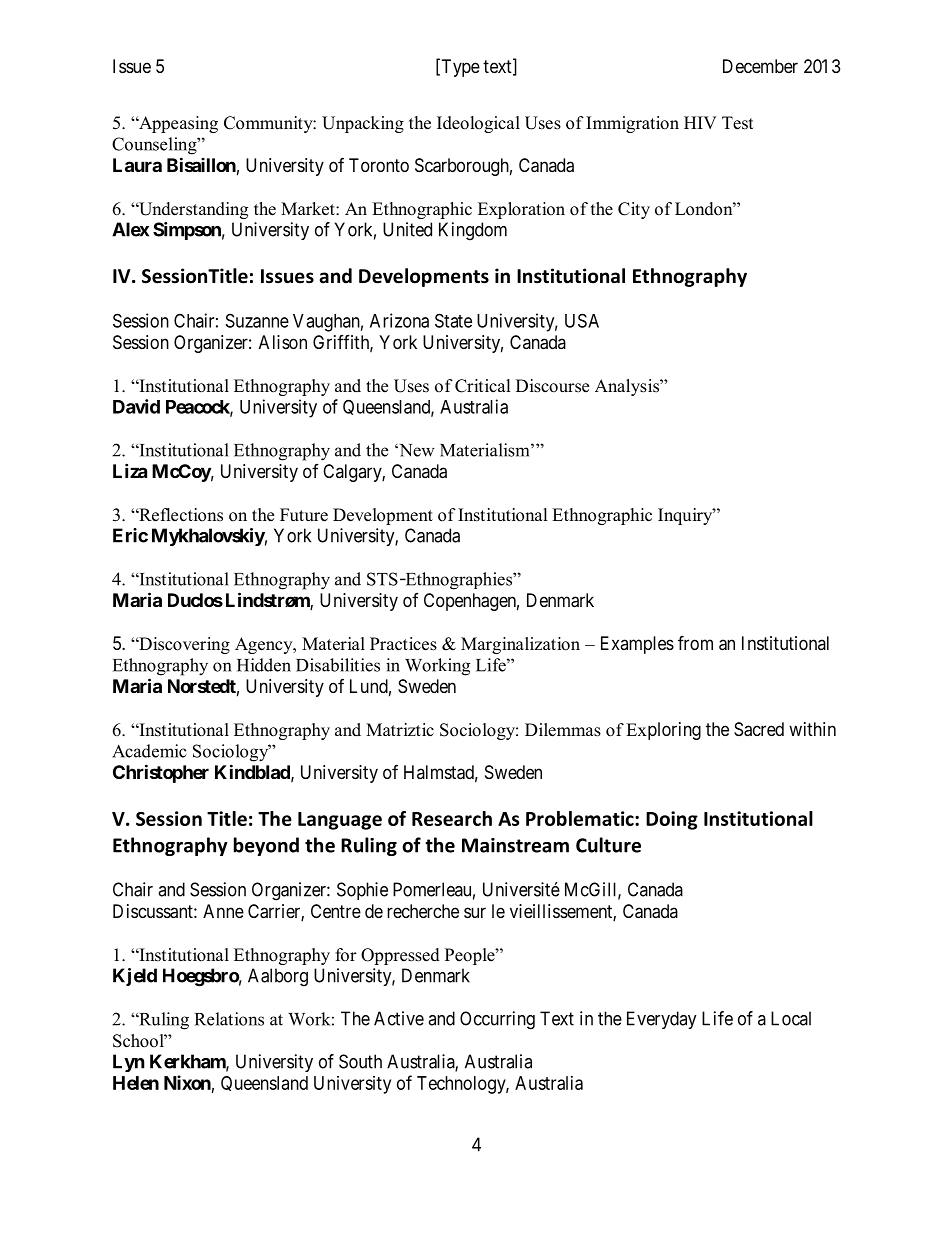 The image size is (952, 1233). Describe the element at coordinates (229, 1019) in the page. I see `Relations` at that location.
